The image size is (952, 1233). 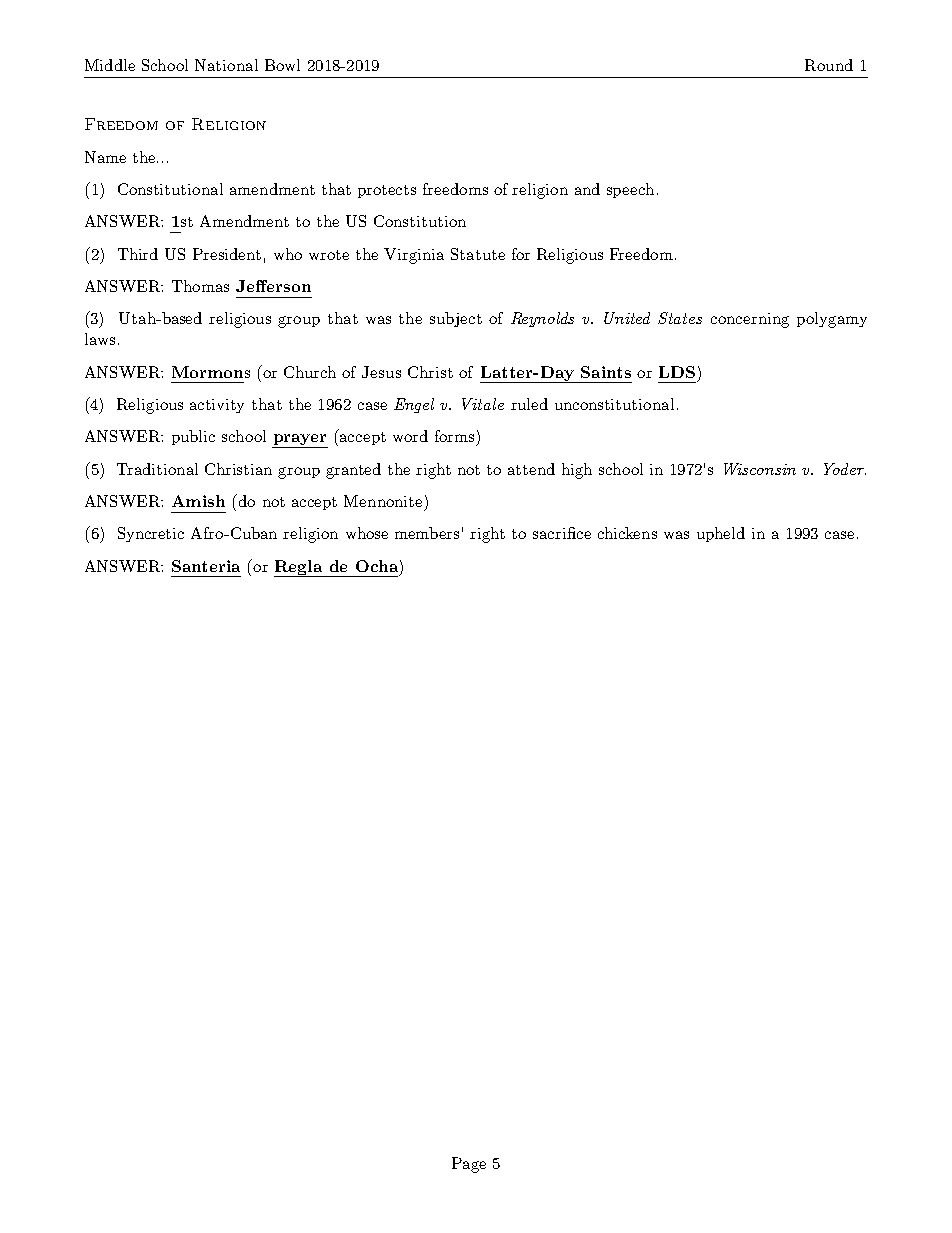 What do you see at coordinates (387, 191) in the screenshot?
I see `protects` at bounding box center [387, 191].
